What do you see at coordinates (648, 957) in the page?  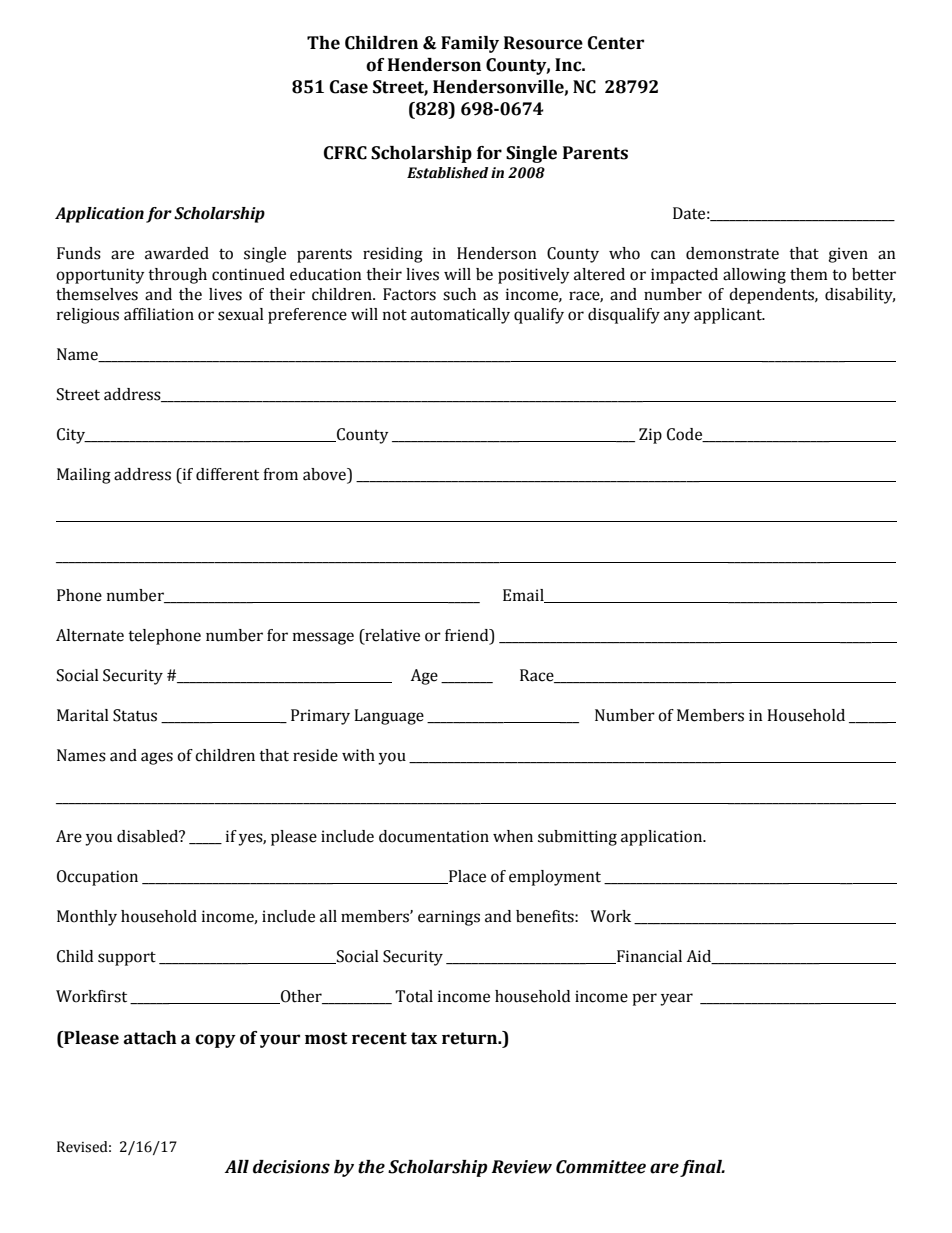 I see `Financial` at bounding box center [648, 957].
